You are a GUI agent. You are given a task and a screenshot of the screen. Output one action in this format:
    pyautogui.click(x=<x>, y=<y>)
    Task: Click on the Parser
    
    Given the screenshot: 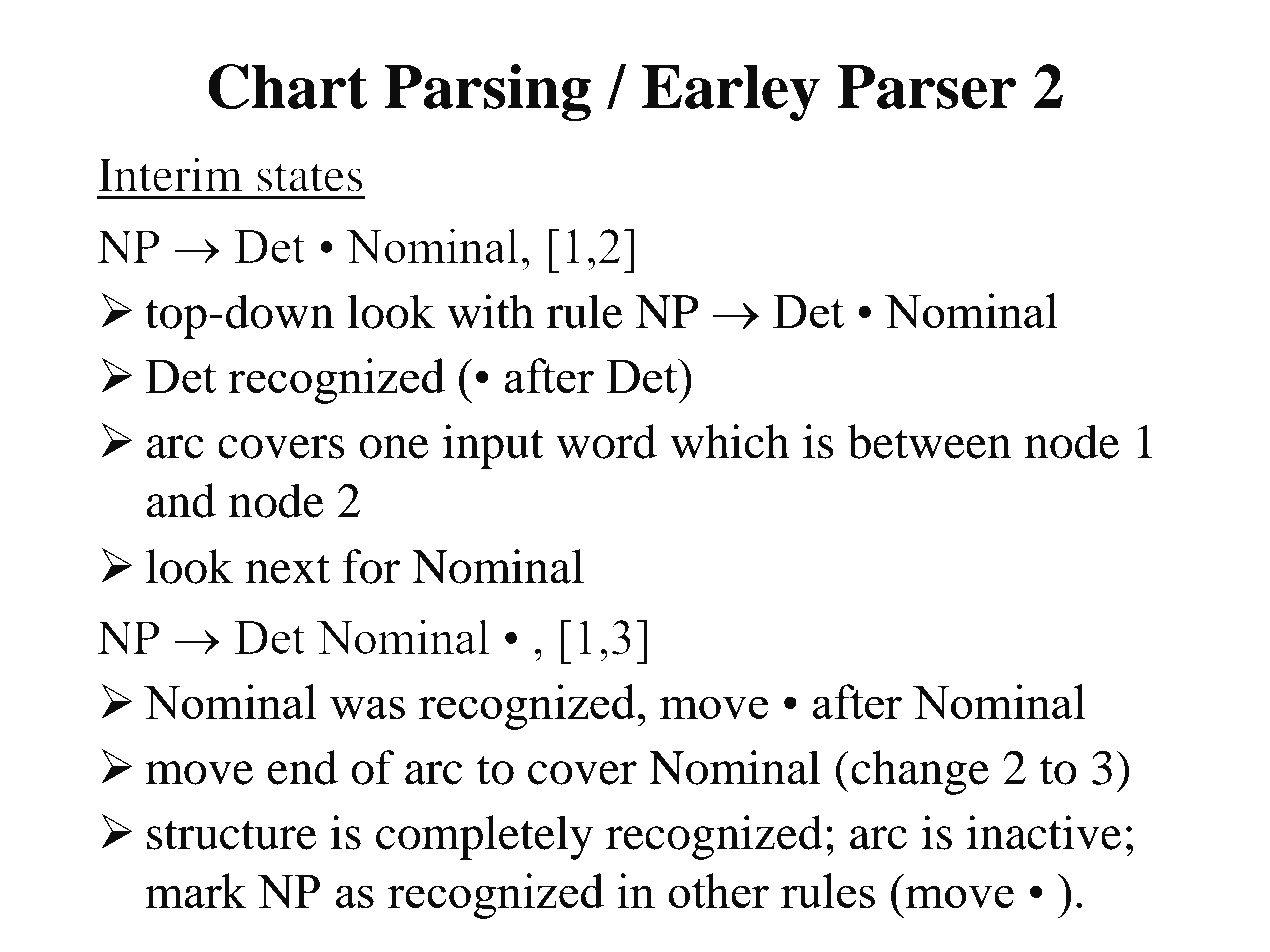 What is the action you would take?
    pyautogui.click(x=926, y=87)
